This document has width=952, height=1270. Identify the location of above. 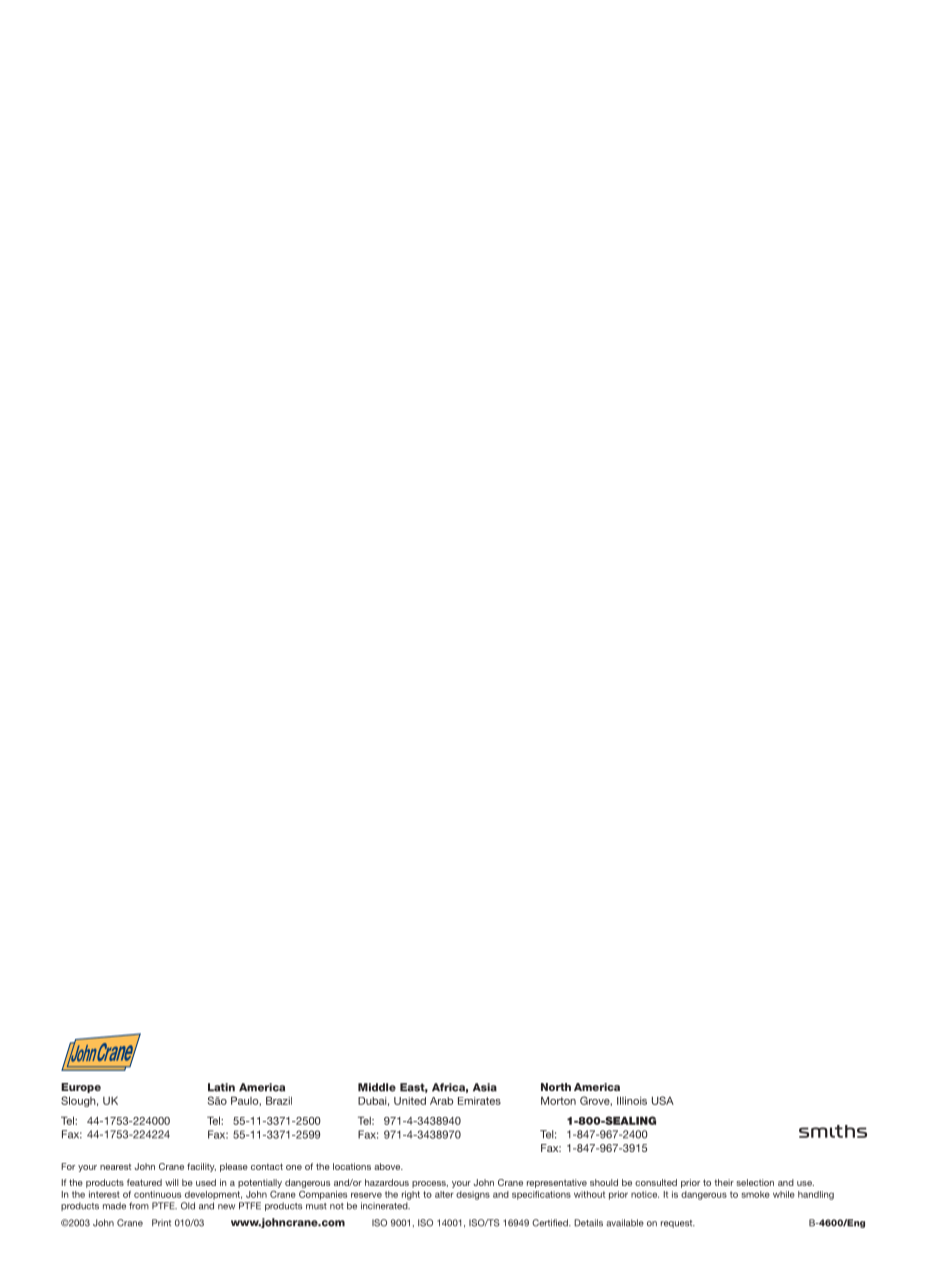
(388, 1166).
